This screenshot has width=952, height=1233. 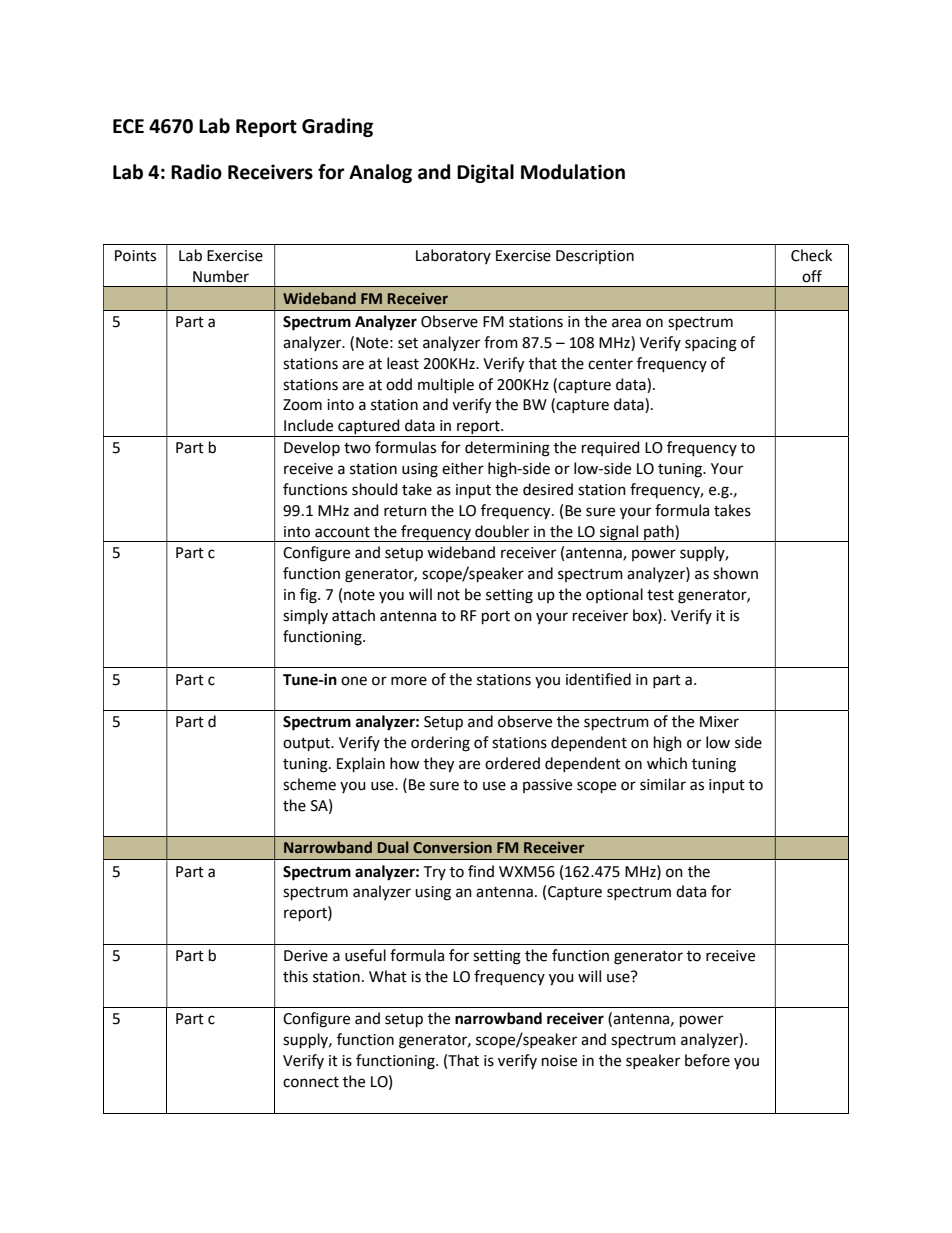 What do you see at coordinates (446, 385) in the screenshot?
I see `multiple` at bounding box center [446, 385].
